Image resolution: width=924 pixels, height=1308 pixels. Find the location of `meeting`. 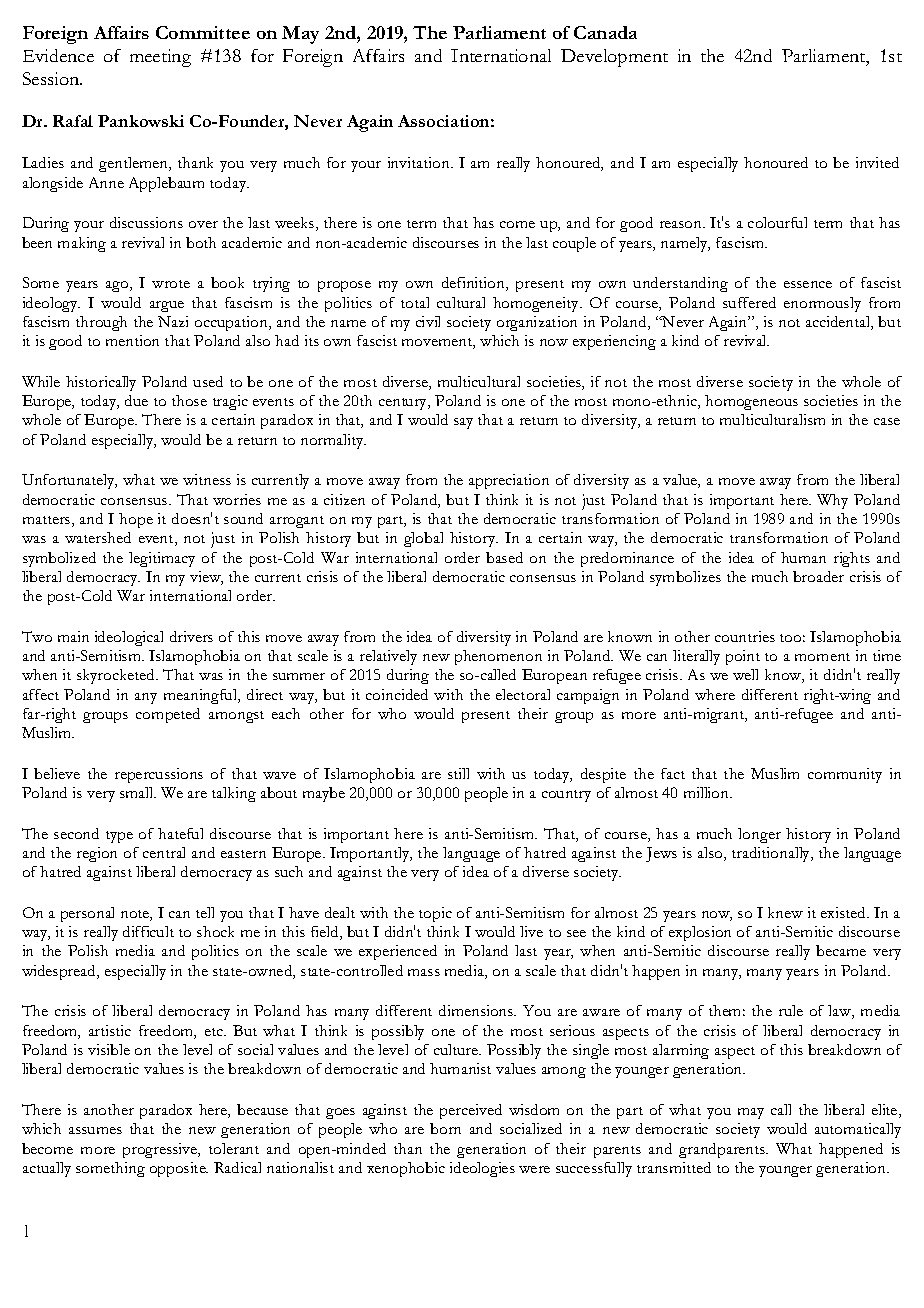

meeting is located at coordinates (160, 58).
